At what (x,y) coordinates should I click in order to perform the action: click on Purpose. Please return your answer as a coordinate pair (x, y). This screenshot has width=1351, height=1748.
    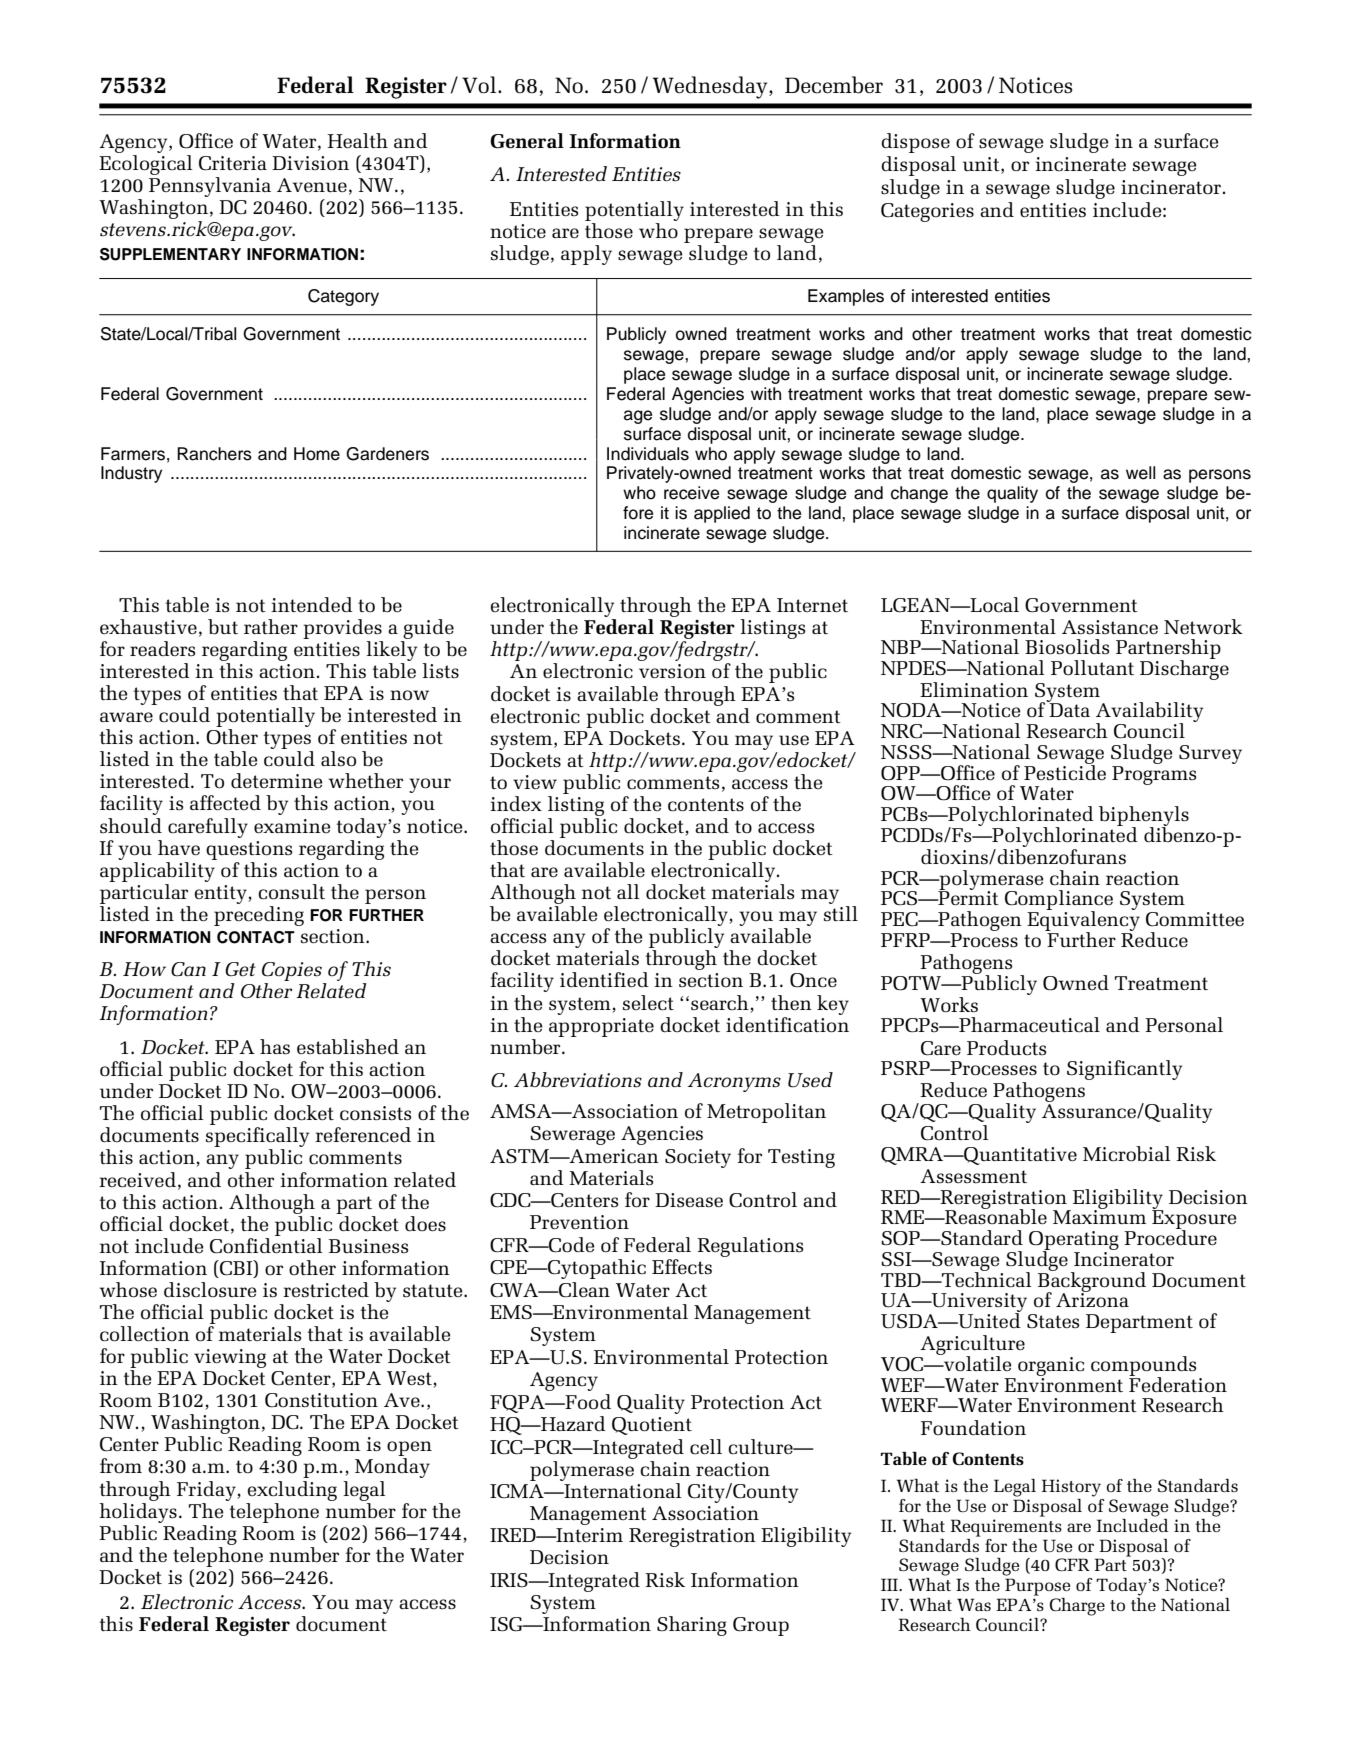
    Looking at the image, I should click on (1037, 1587).
